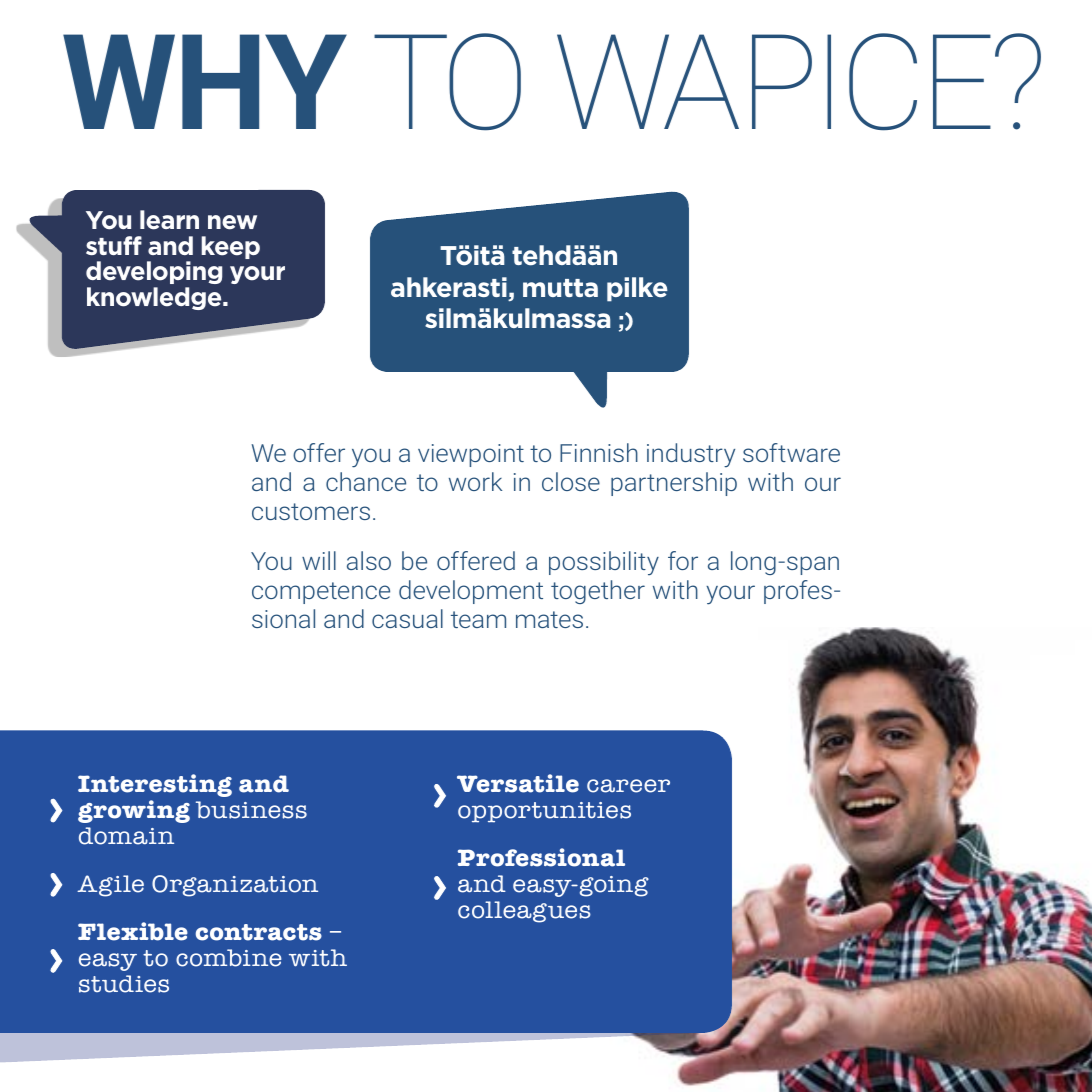  Describe the element at coordinates (683, 560) in the image. I see `for` at that location.
